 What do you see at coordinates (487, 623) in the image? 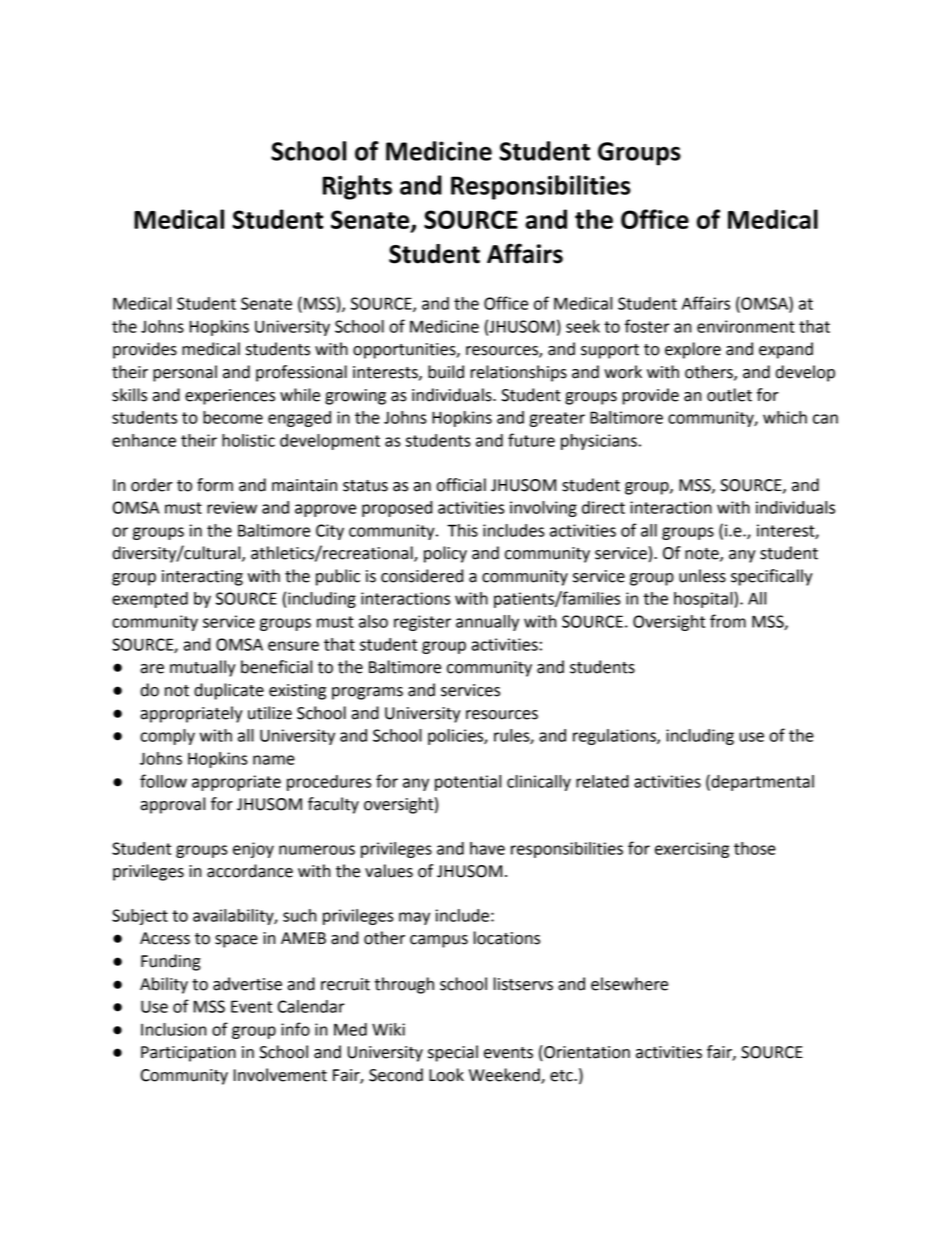
I see `annually` at bounding box center [487, 623].
